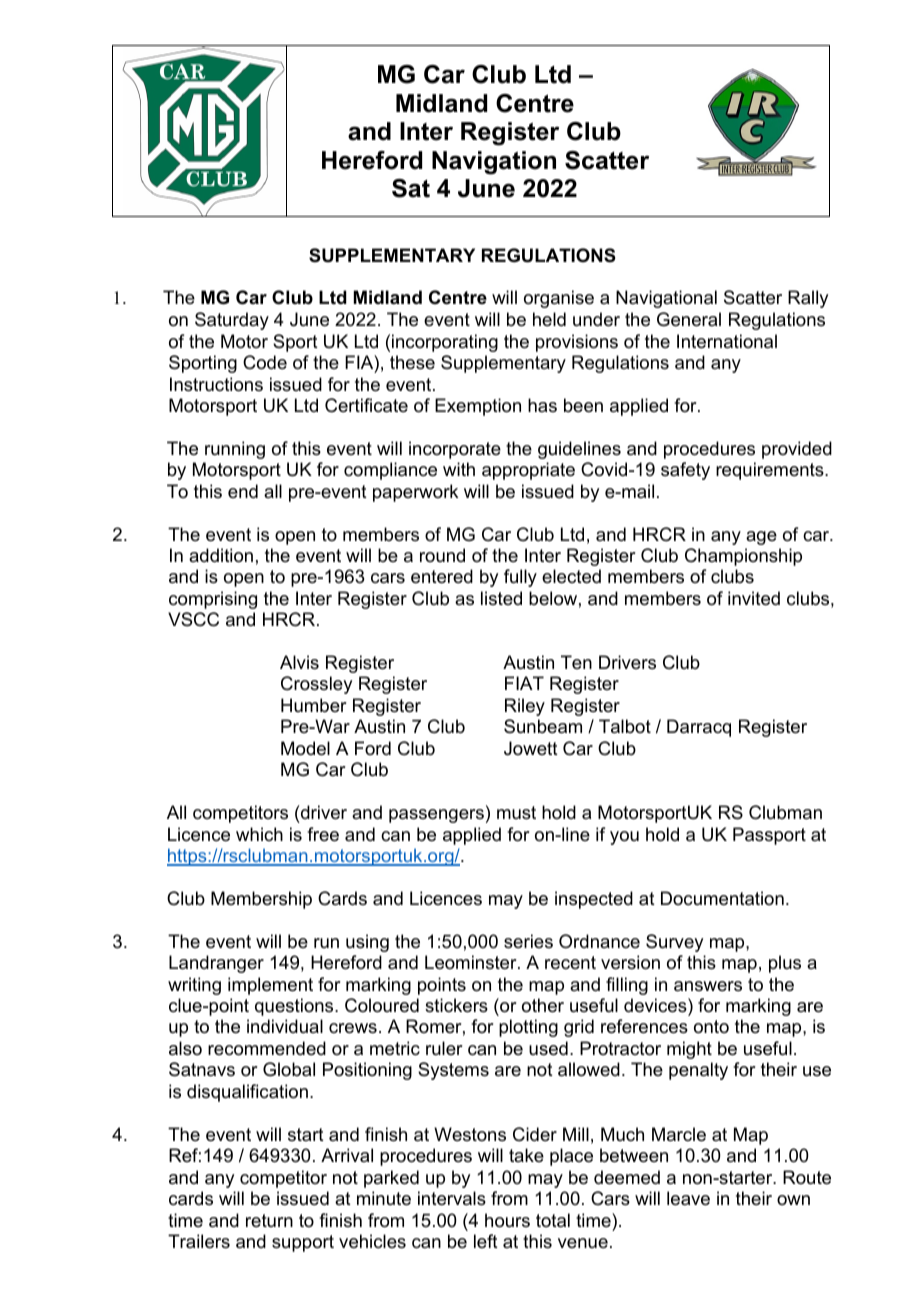  What do you see at coordinates (305, 748) in the screenshot?
I see `Model` at bounding box center [305, 748].
